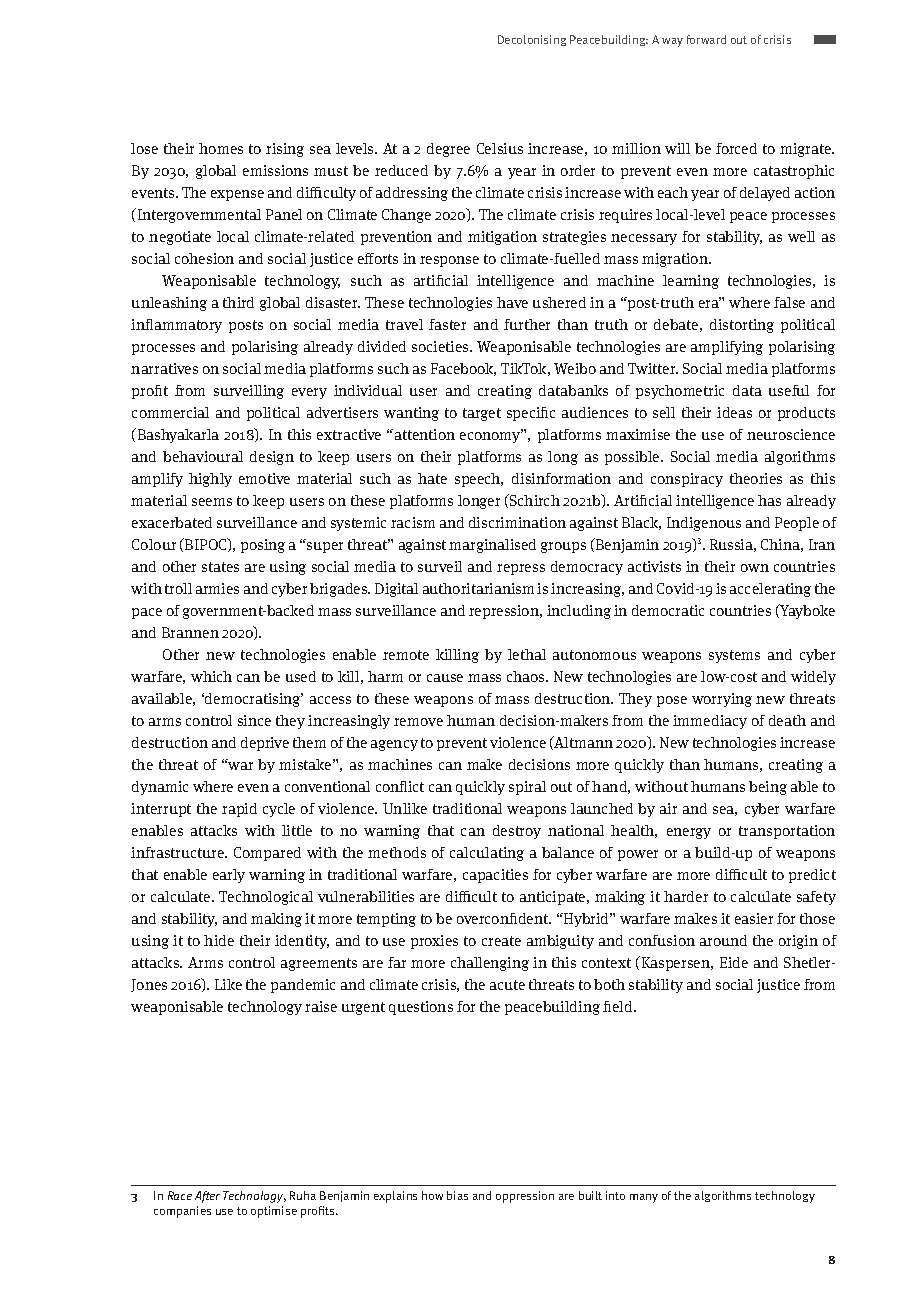  What do you see at coordinates (491, 436) in the screenshot?
I see `economy` at bounding box center [491, 436].
